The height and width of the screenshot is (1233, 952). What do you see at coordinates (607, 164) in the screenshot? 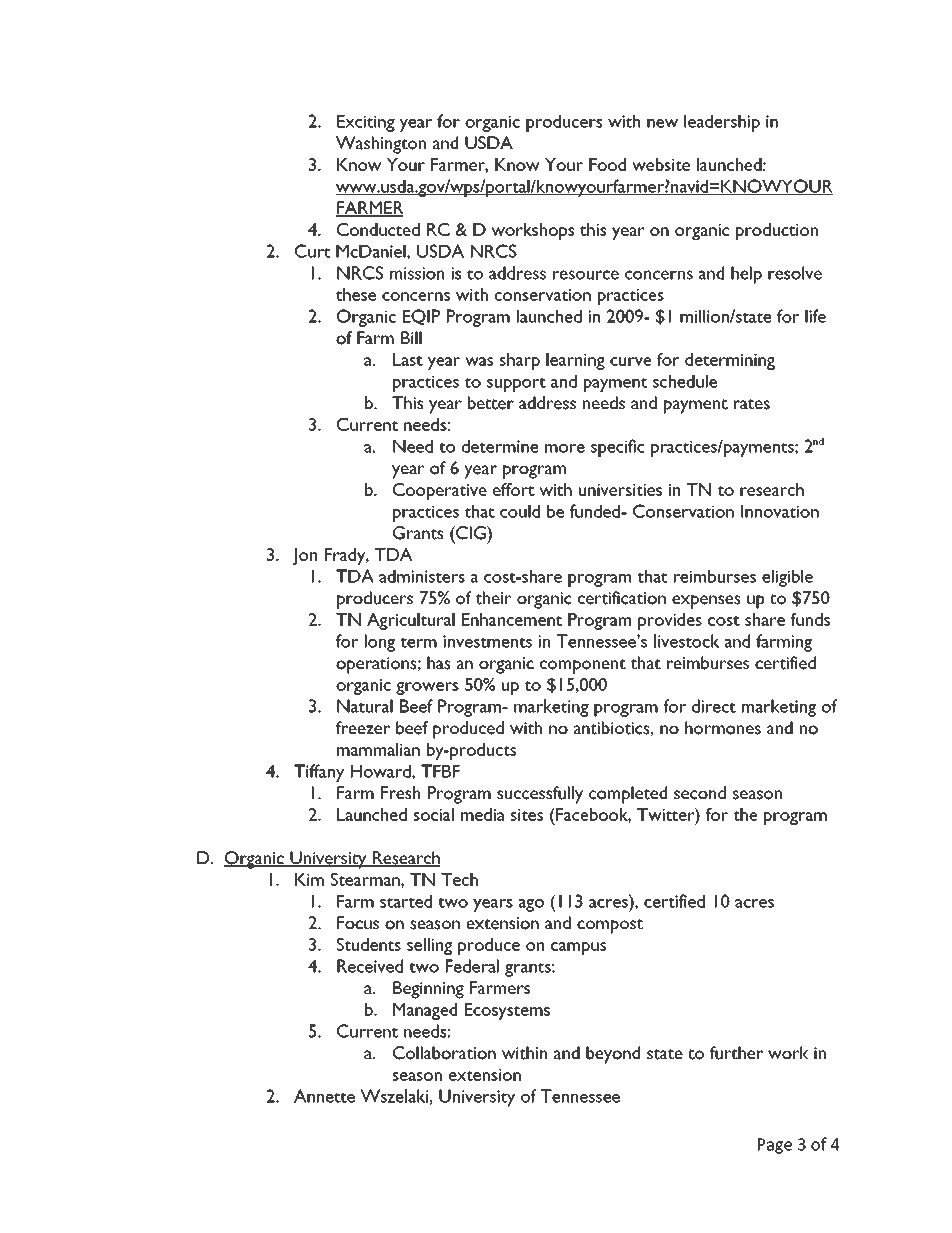
I see `Food` at bounding box center [607, 164].
